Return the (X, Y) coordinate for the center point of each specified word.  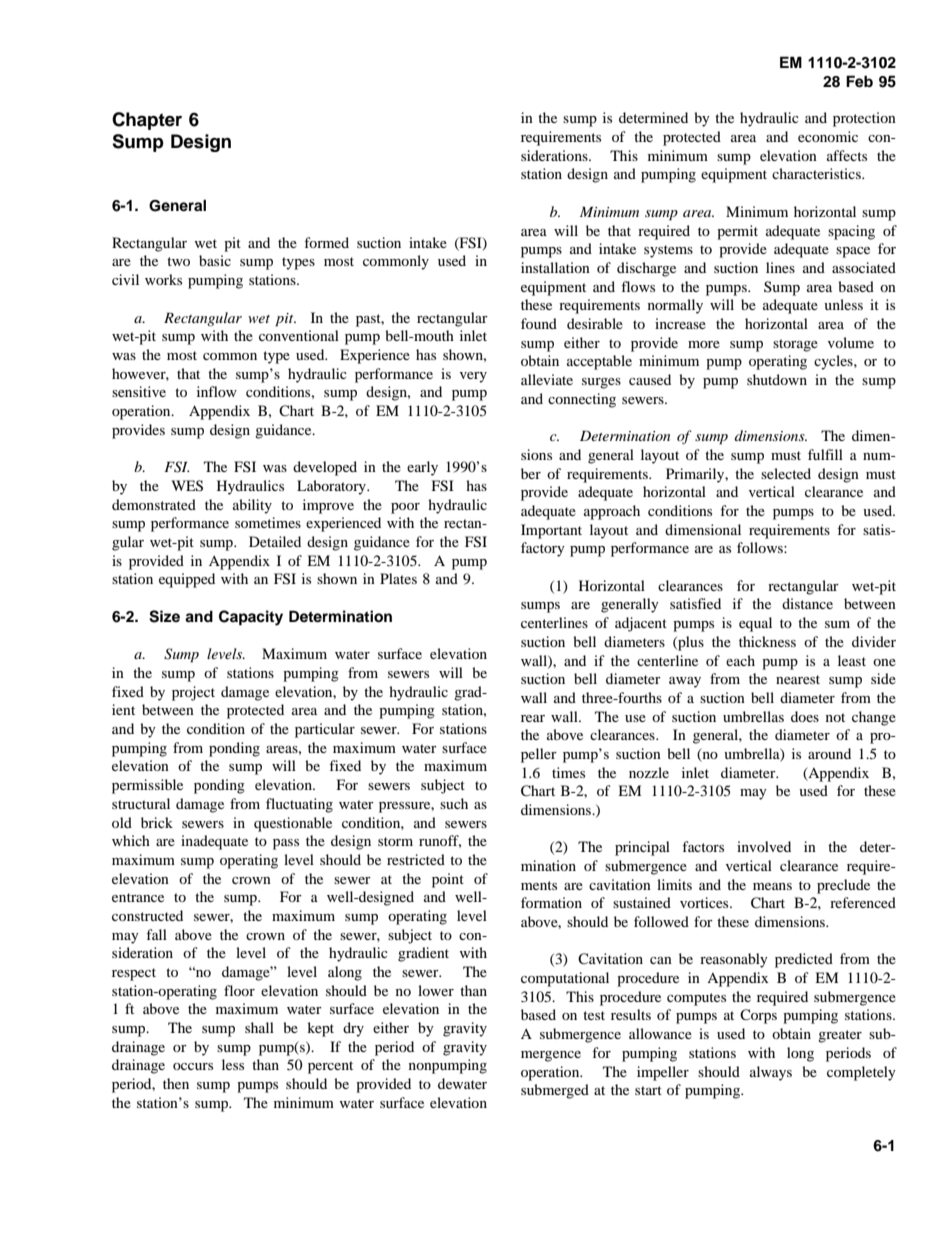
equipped (187, 580)
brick (157, 822)
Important (551, 531)
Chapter (147, 121)
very (473, 377)
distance (807, 603)
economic (828, 136)
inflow (217, 391)
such (454, 803)
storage (795, 345)
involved (764, 846)
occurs (193, 1066)
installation (555, 267)
